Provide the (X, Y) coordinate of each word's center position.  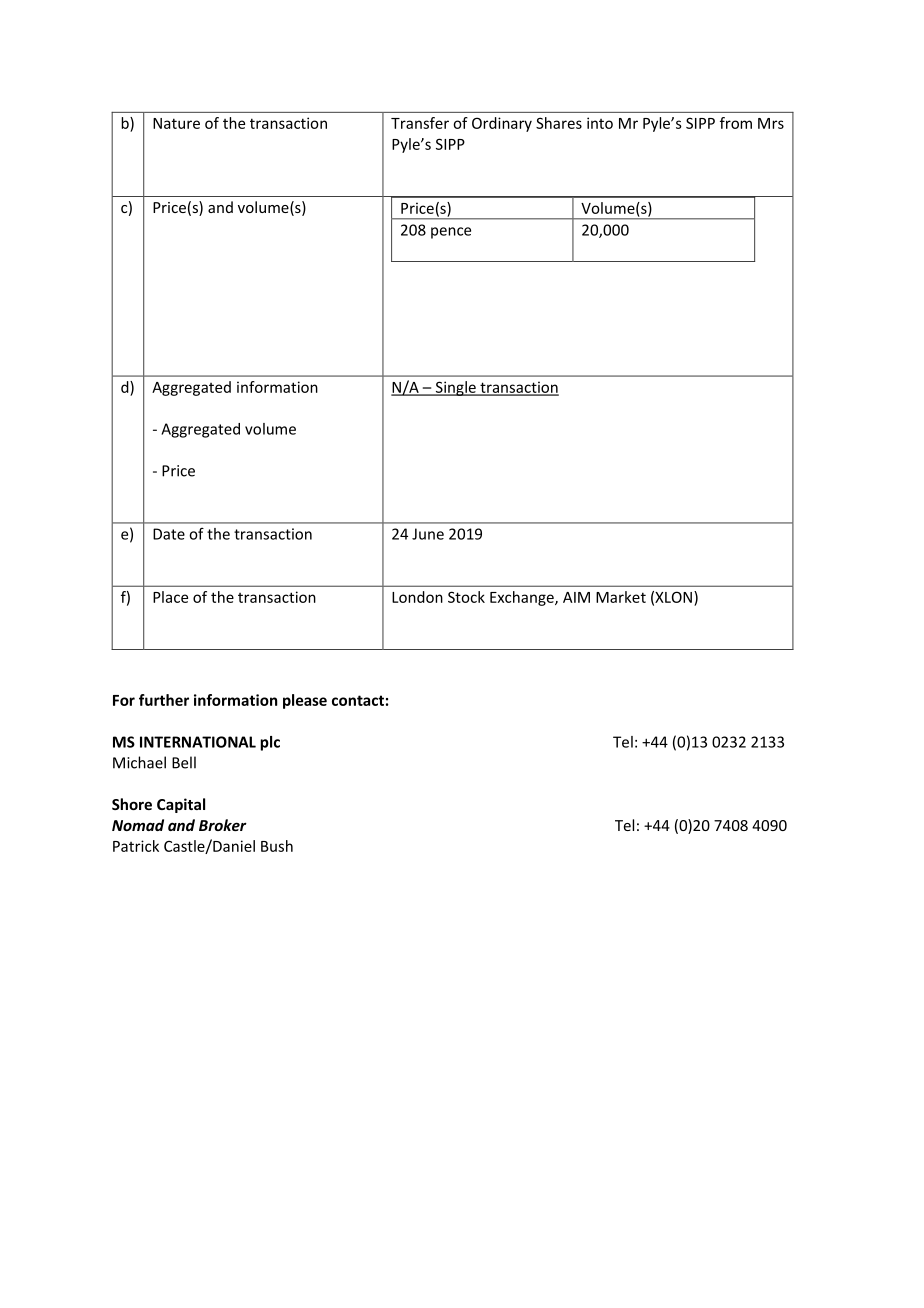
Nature (176, 123)
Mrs (771, 123)
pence (451, 233)
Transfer (420, 123)
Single (455, 388)
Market (621, 597)
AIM (576, 597)
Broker (223, 825)
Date (169, 534)
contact (358, 700)
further (164, 700)
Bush (277, 846)
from (736, 123)
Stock (466, 597)
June (428, 534)
